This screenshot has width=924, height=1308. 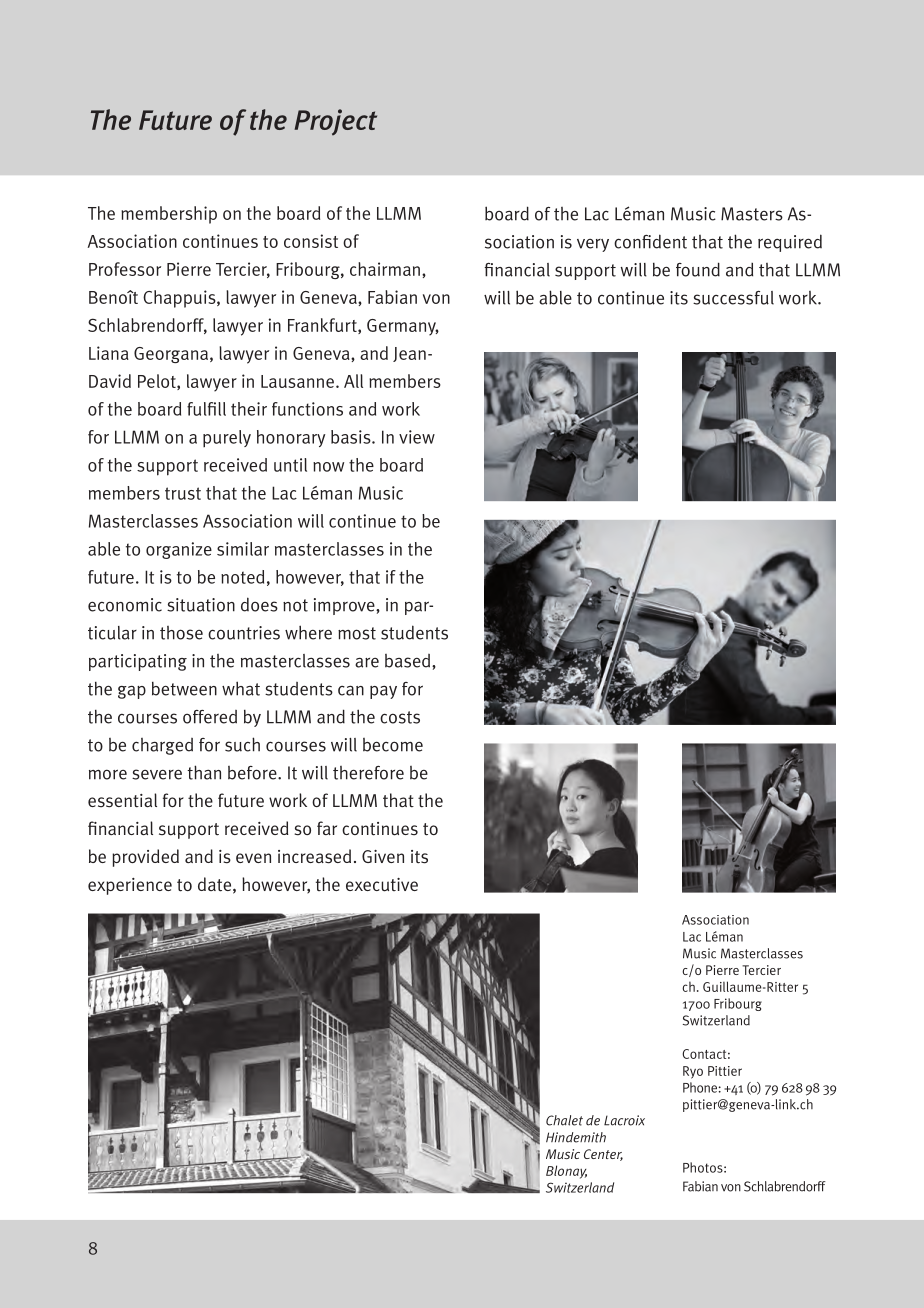 I want to click on chairman, so click(x=385, y=269).
